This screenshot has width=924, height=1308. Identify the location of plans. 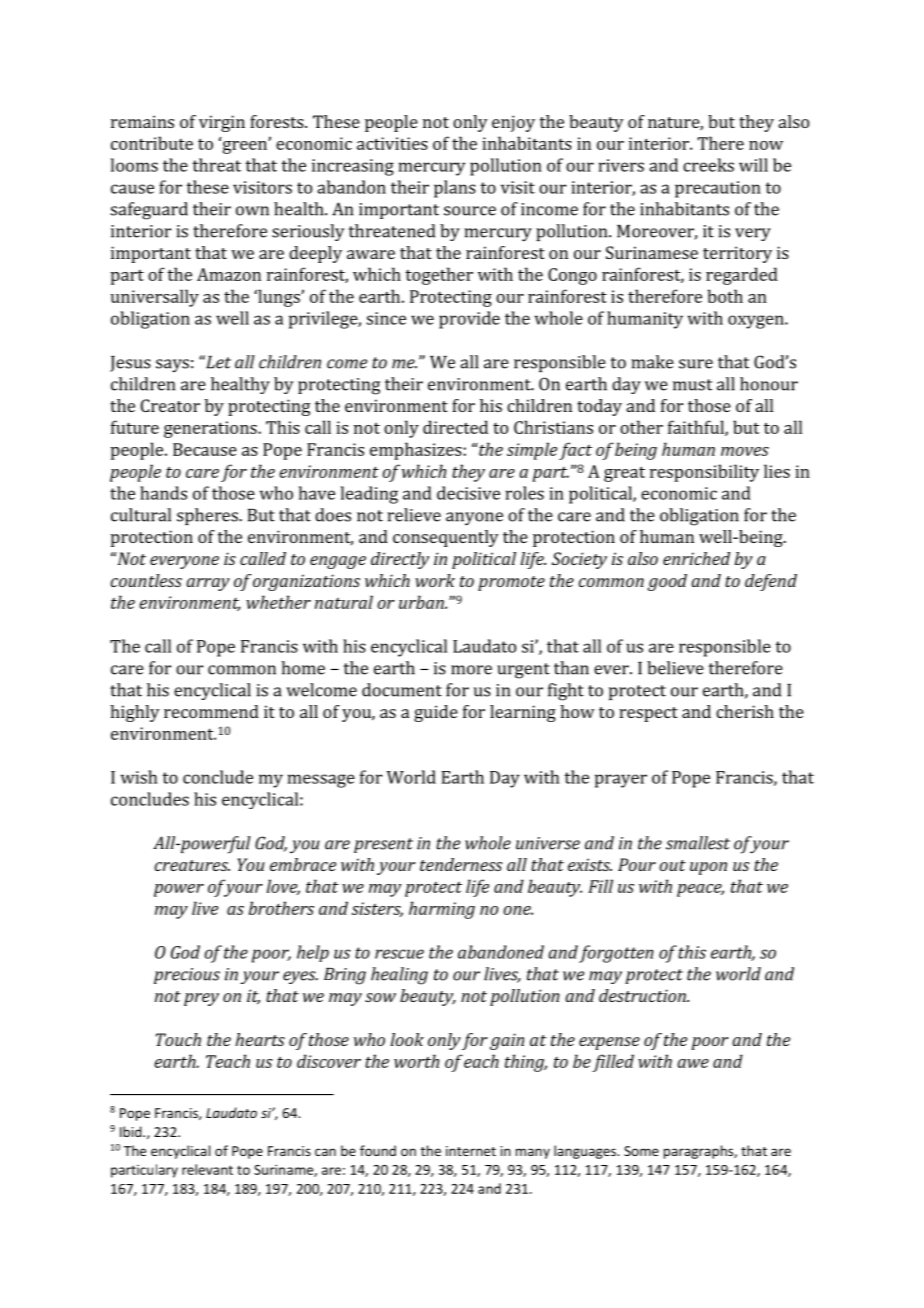
(455, 189).
